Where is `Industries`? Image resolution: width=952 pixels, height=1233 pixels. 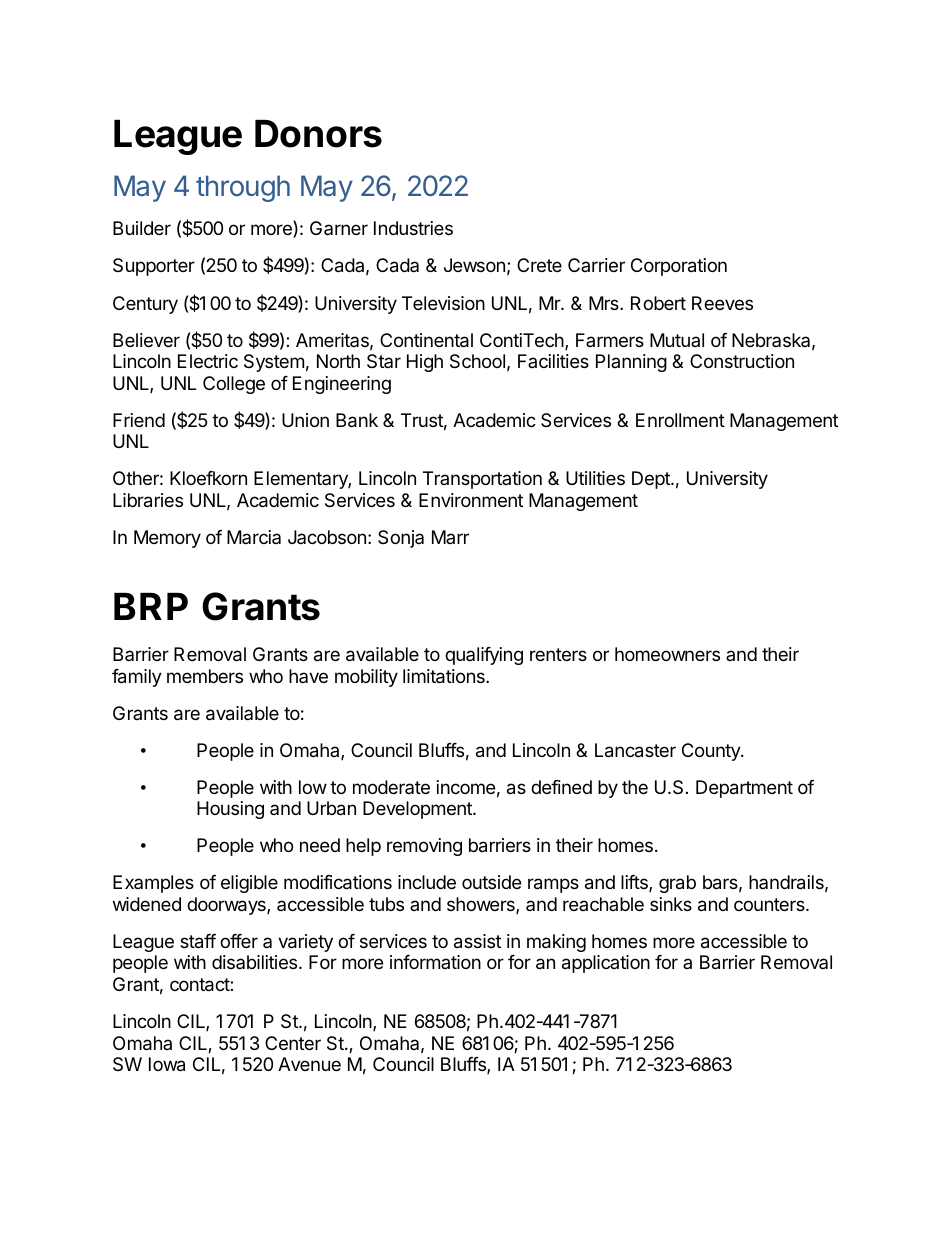
Industries is located at coordinates (413, 228).
